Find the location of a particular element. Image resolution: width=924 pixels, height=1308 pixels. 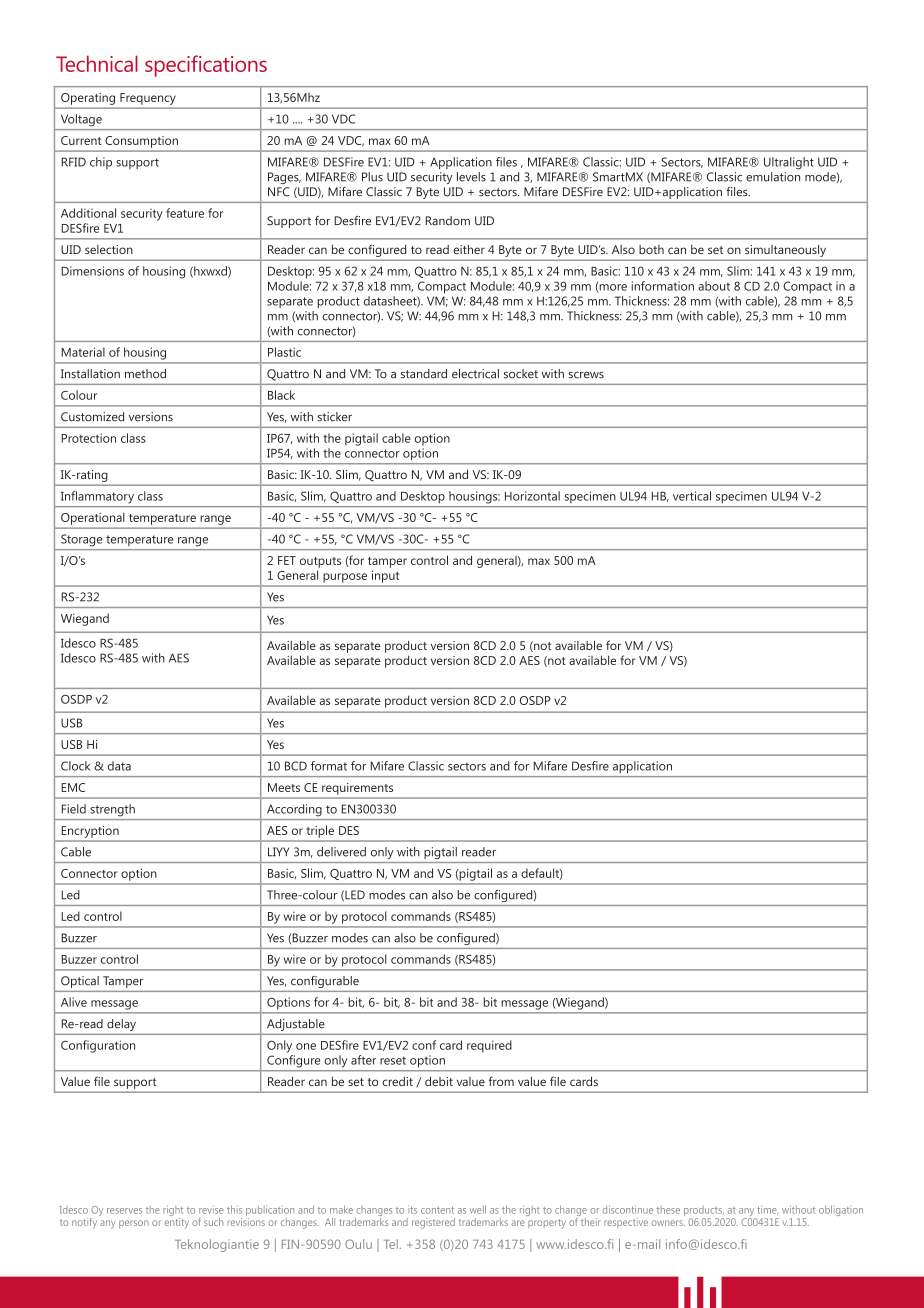

levels is located at coordinates (471, 177).
